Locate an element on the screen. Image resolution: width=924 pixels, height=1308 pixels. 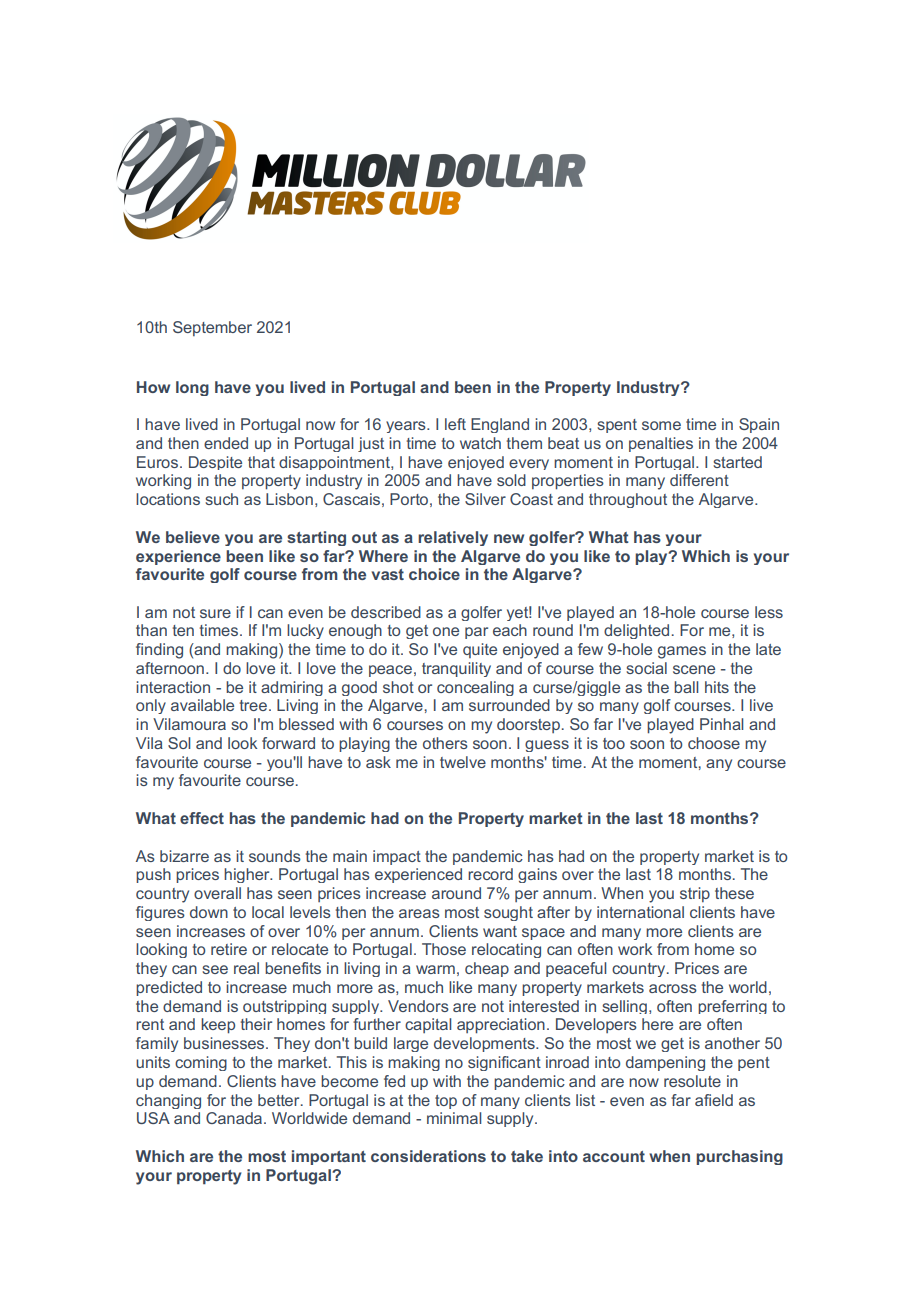
Canada is located at coordinates (235, 1118).
